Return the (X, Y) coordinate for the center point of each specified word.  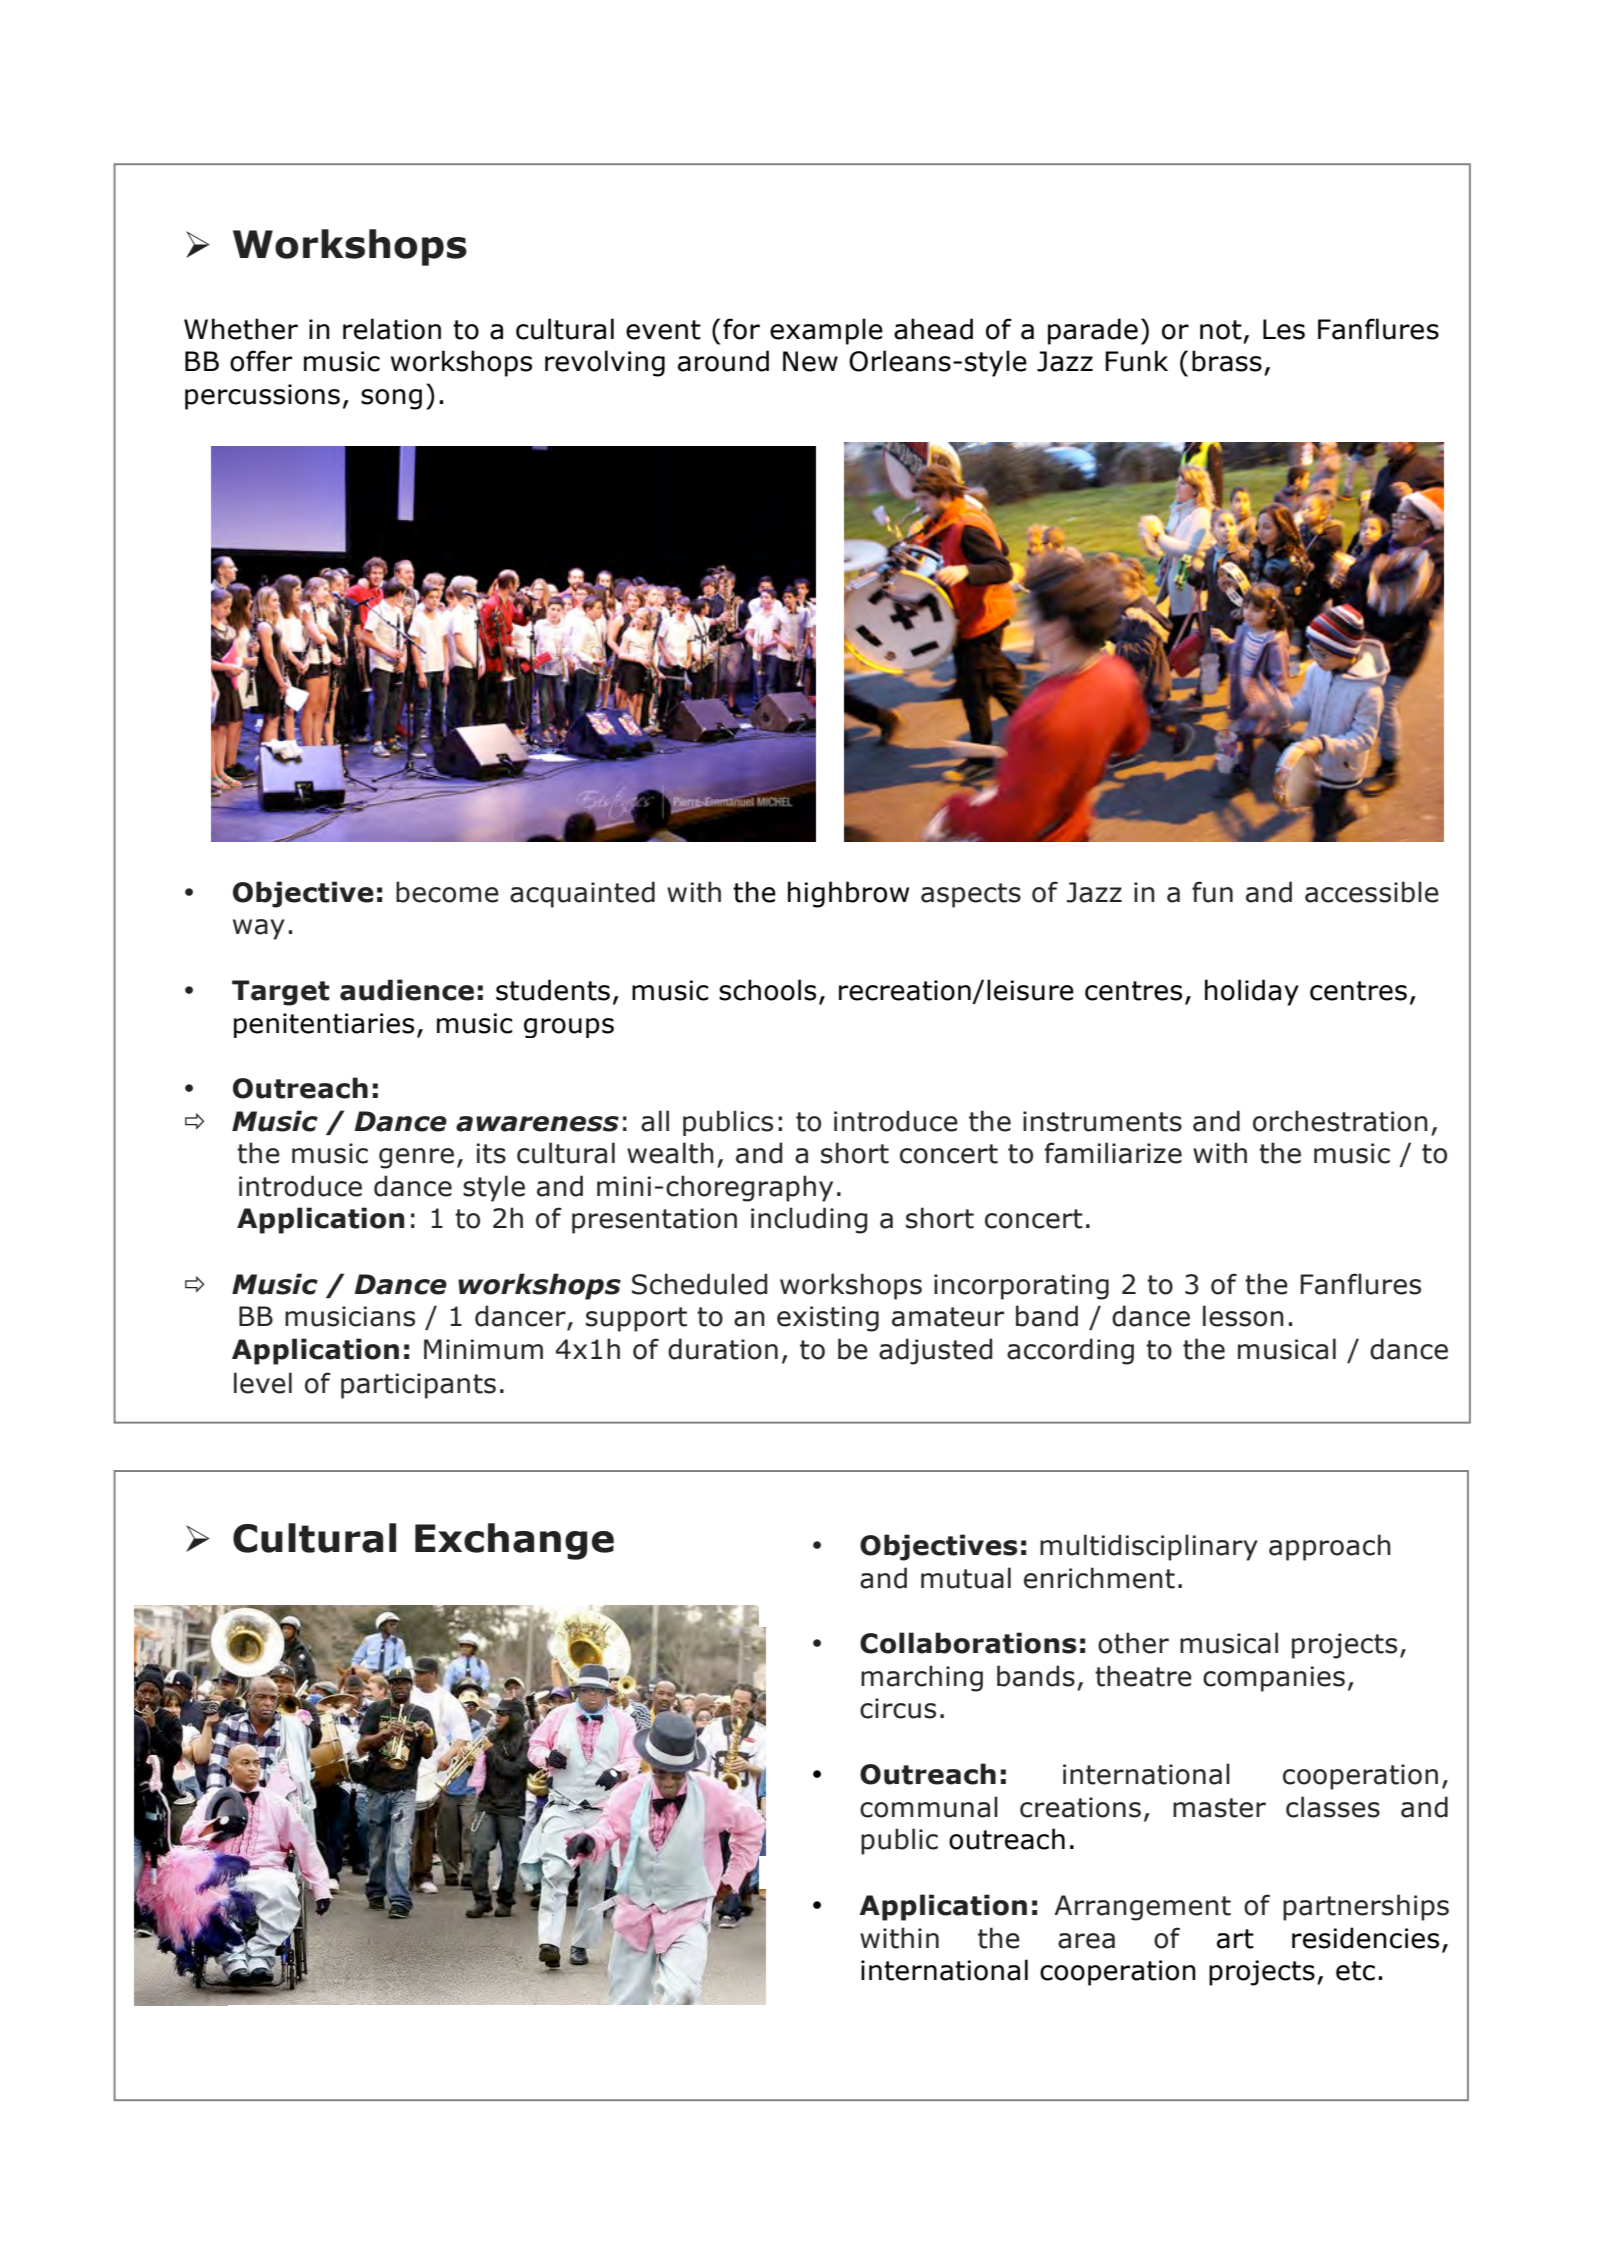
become (447, 892)
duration (723, 1349)
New (810, 361)
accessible (1372, 892)
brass (1227, 361)
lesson (1243, 1316)
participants (418, 1386)
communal (929, 1807)
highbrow (848, 894)
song (391, 399)
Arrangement (1142, 1908)
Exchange (514, 1541)
